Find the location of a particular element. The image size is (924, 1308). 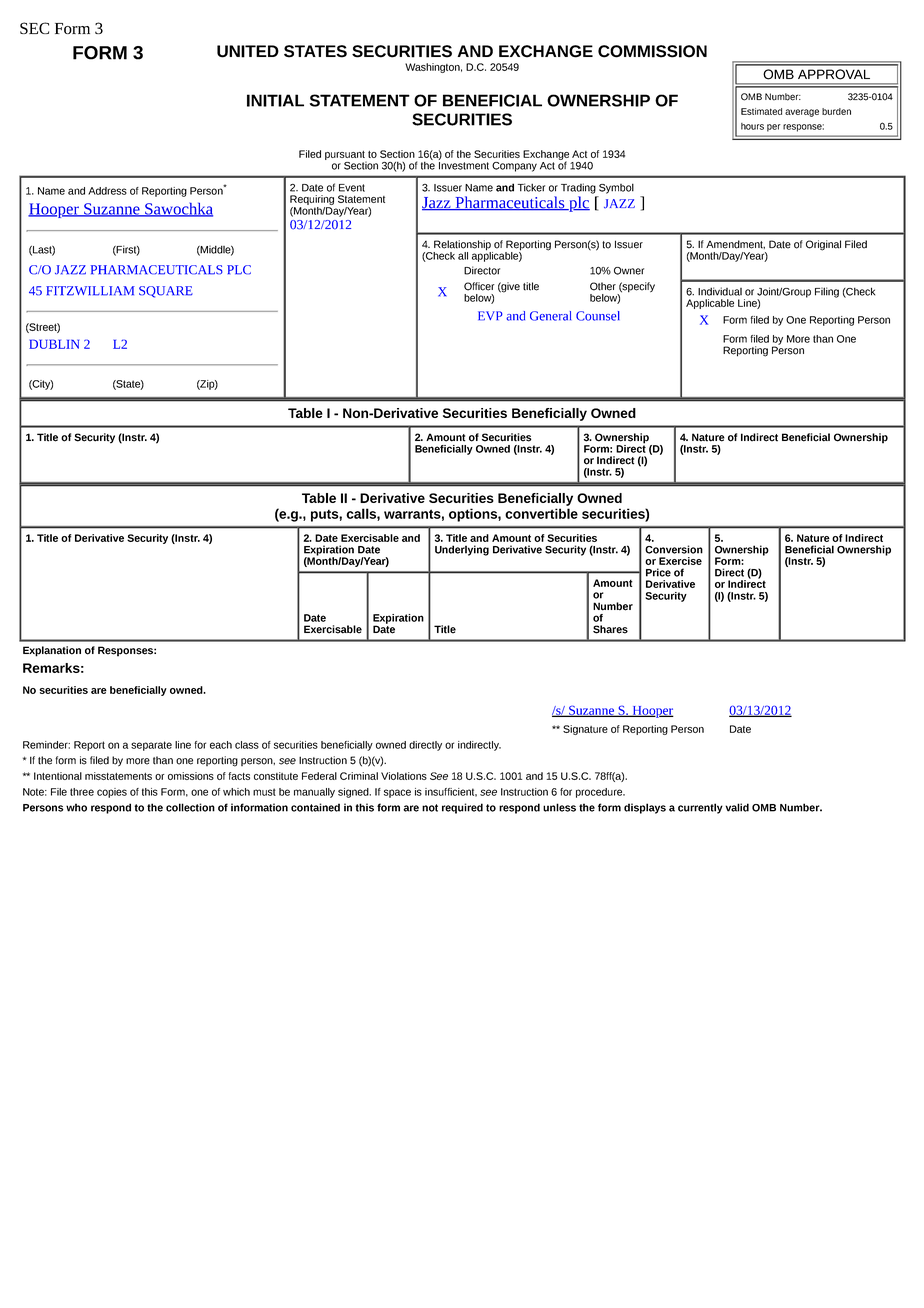

copies is located at coordinates (112, 793).
